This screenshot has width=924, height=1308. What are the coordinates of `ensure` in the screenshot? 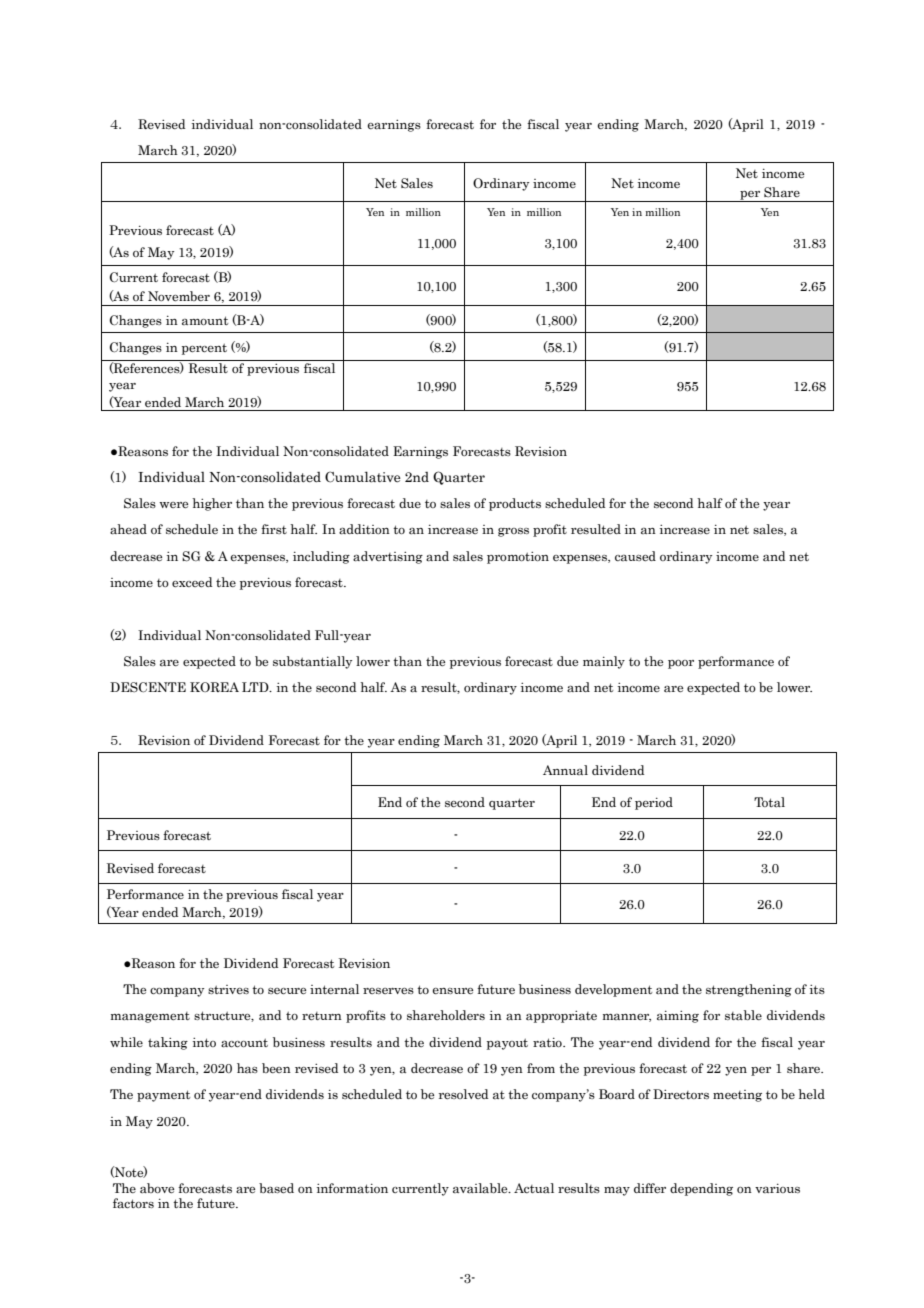 It's located at (453, 991).
